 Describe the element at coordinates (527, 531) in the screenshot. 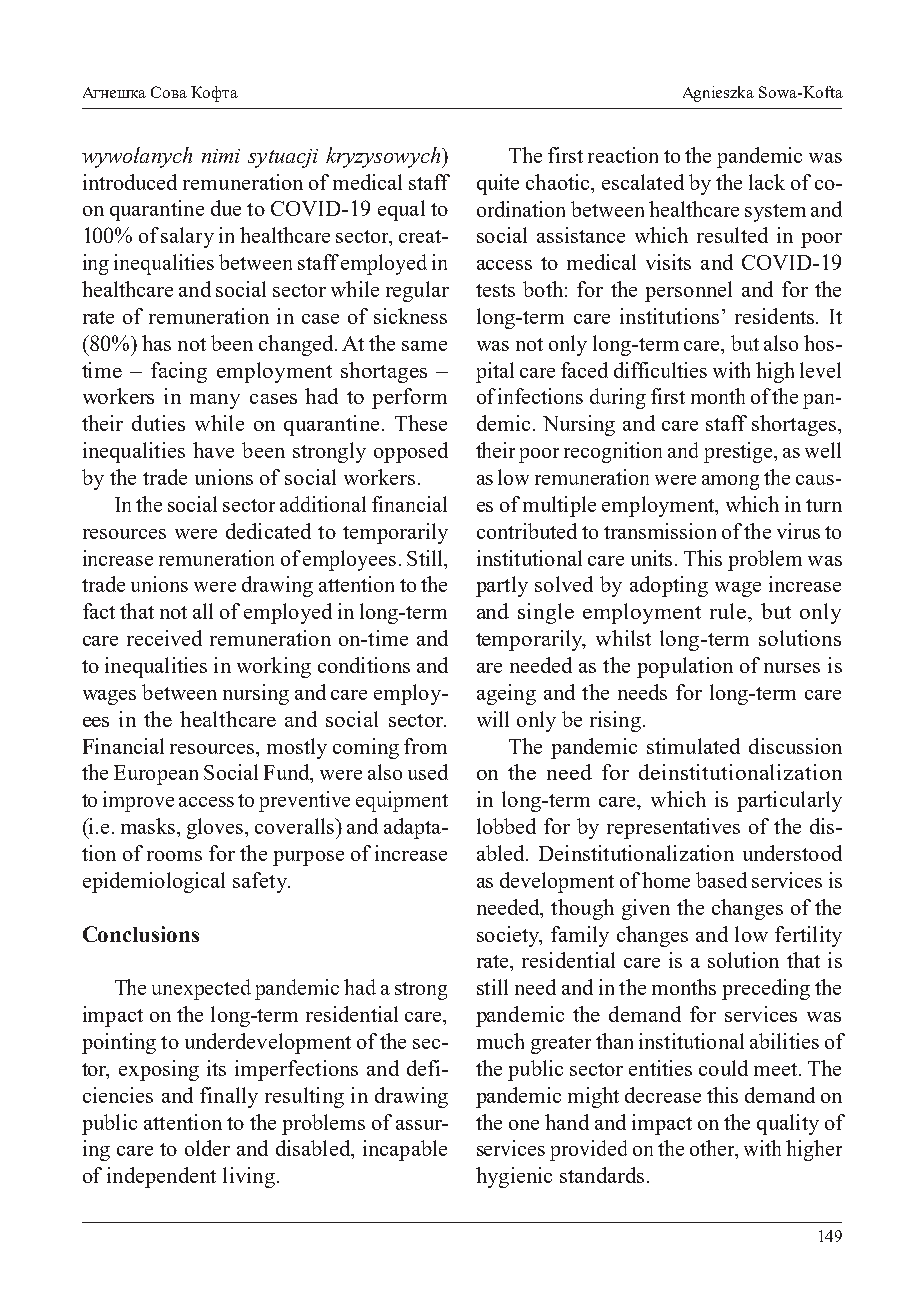

I see `contributed` at that location.
